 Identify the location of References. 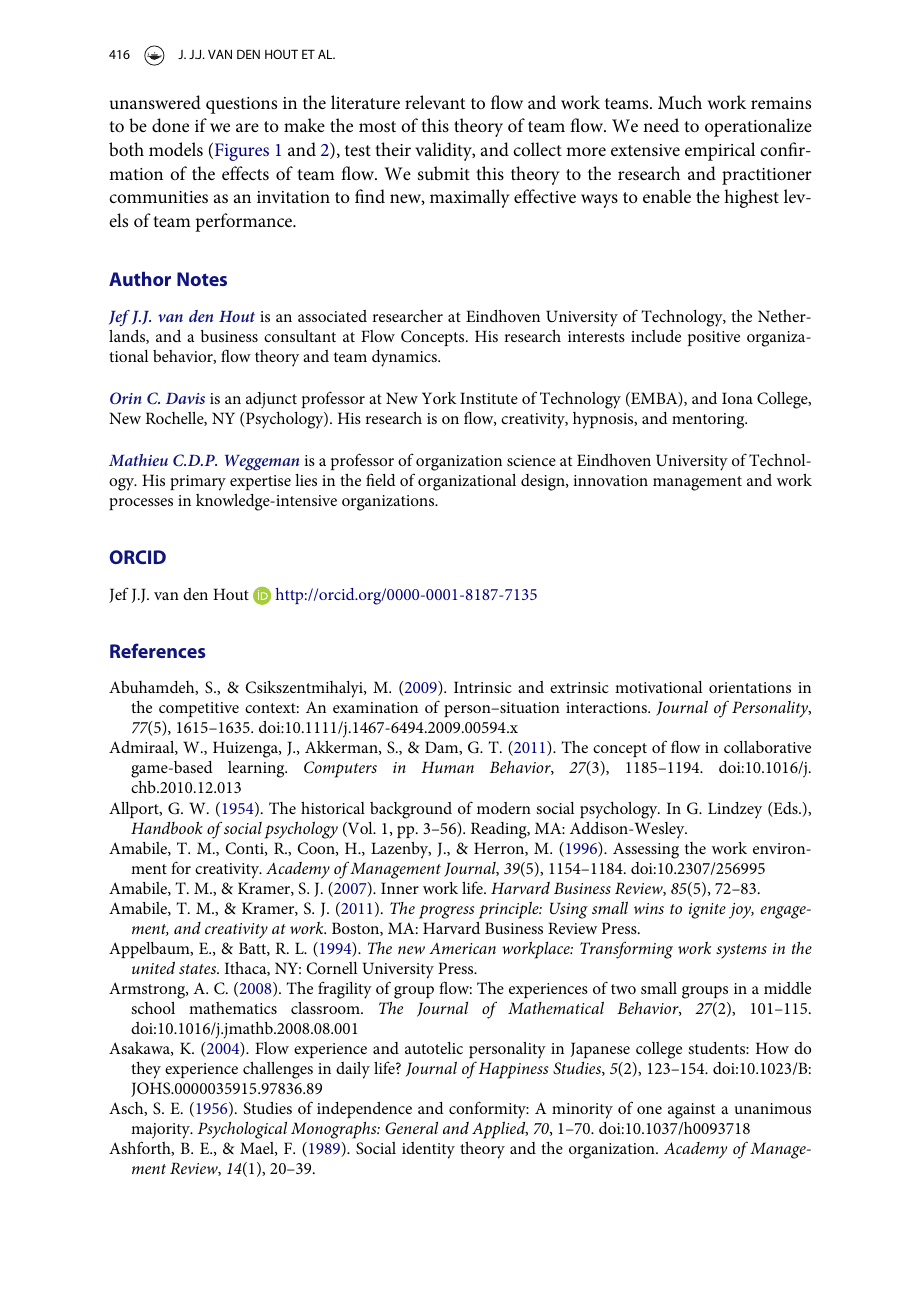
(157, 650).
